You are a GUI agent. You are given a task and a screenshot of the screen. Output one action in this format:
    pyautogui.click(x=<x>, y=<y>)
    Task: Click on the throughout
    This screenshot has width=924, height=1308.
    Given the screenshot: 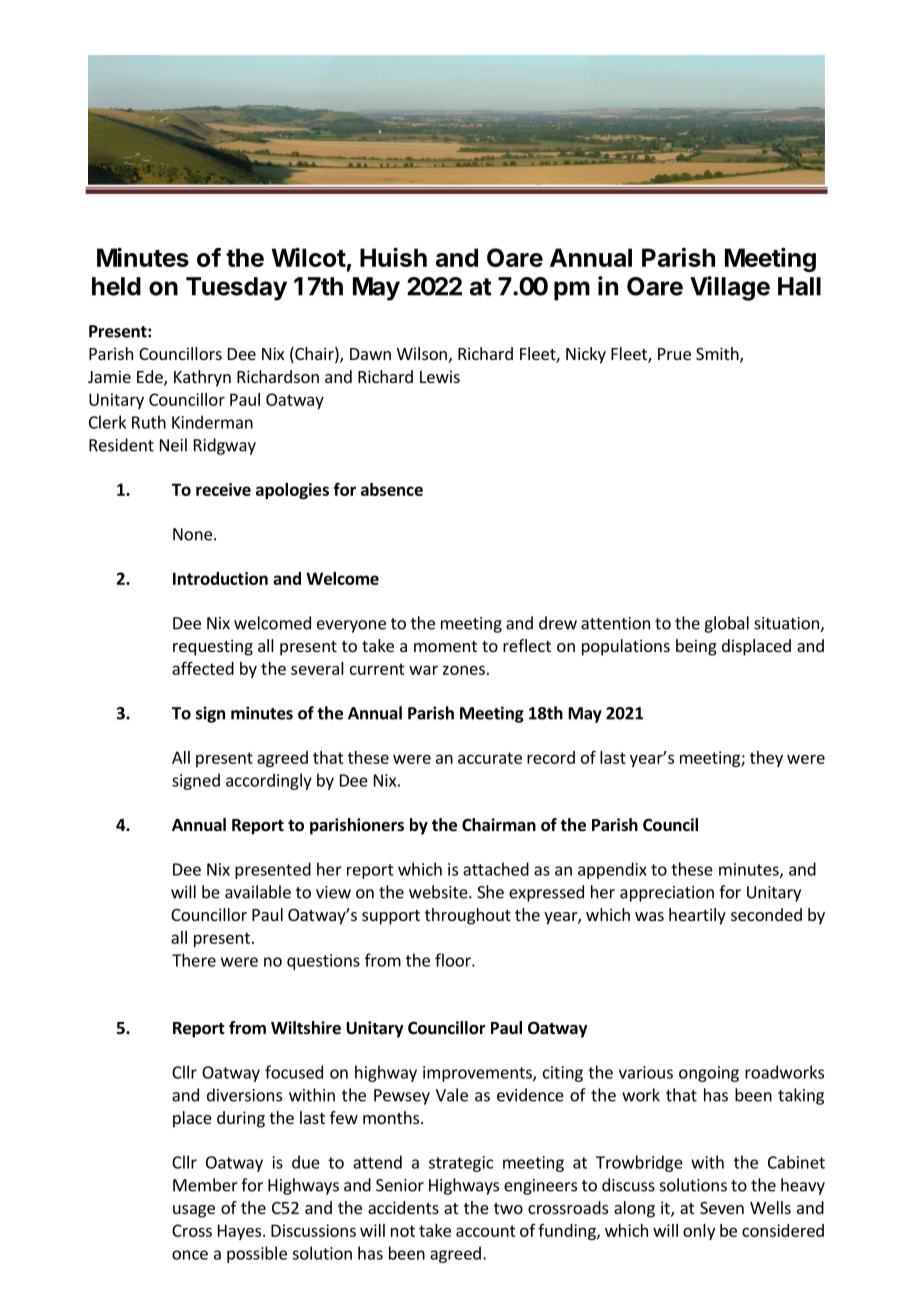 What is the action you would take?
    pyautogui.click(x=468, y=916)
